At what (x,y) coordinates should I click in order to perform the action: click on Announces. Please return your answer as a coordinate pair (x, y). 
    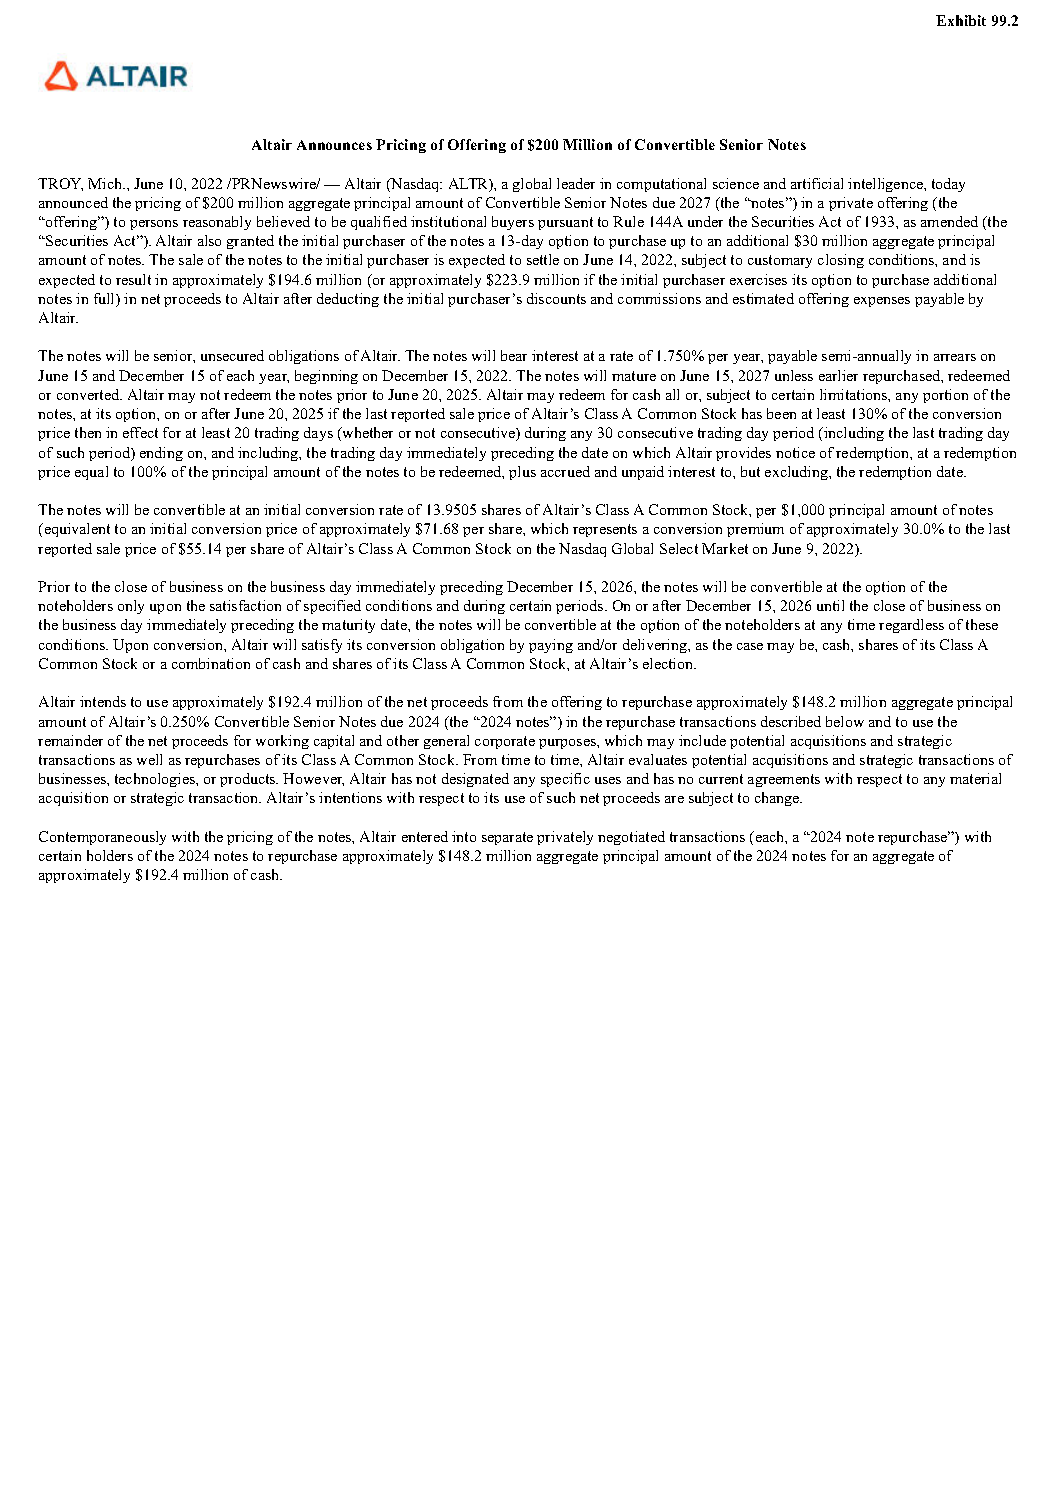
    Looking at the image, I should click on (334, 145).
